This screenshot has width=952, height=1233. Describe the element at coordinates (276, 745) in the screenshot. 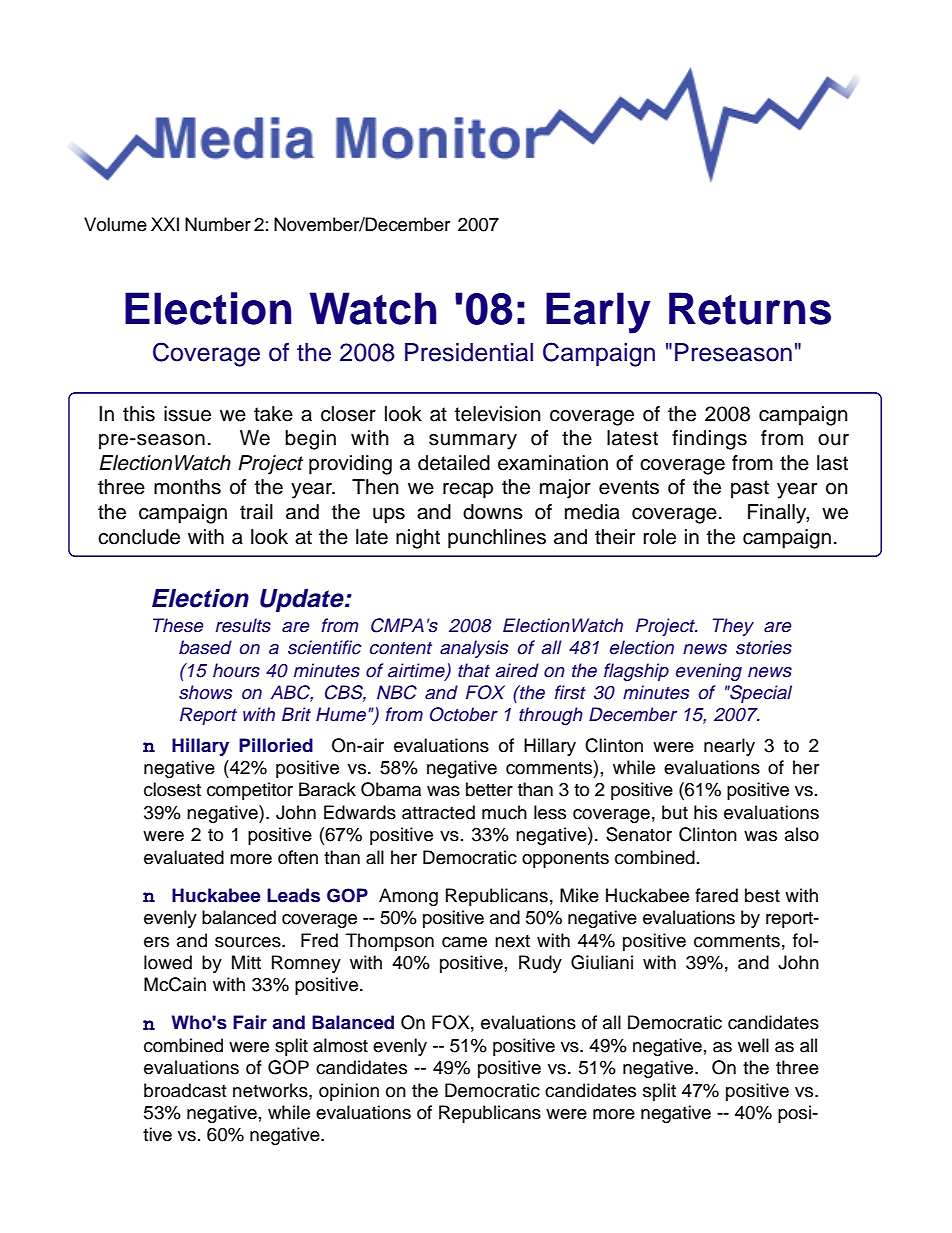

I see `Pilloried` at that location.
